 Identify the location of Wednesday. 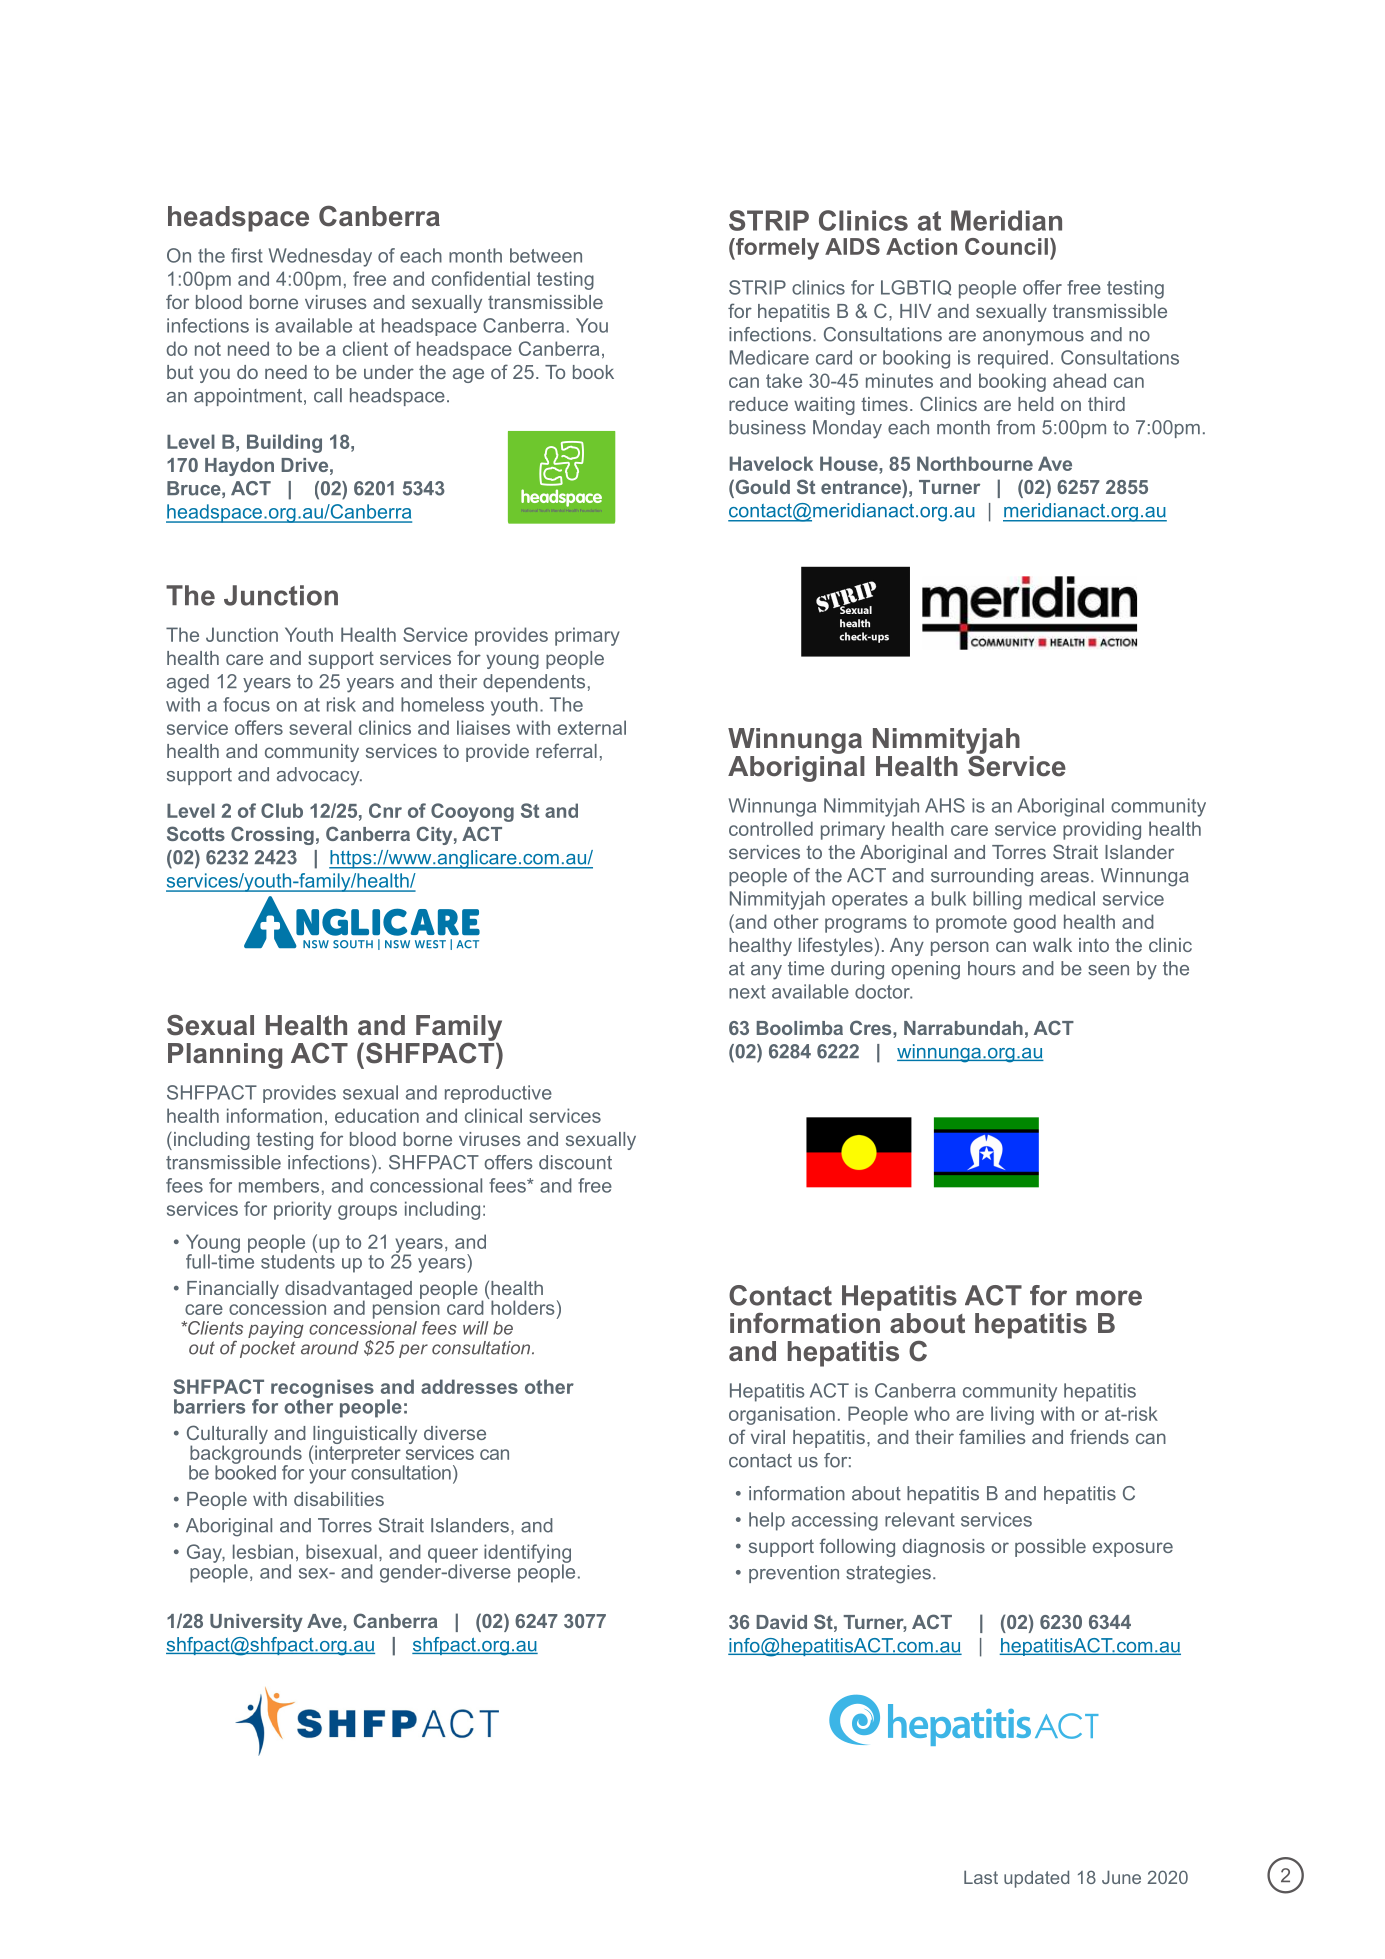
(320, 257).
